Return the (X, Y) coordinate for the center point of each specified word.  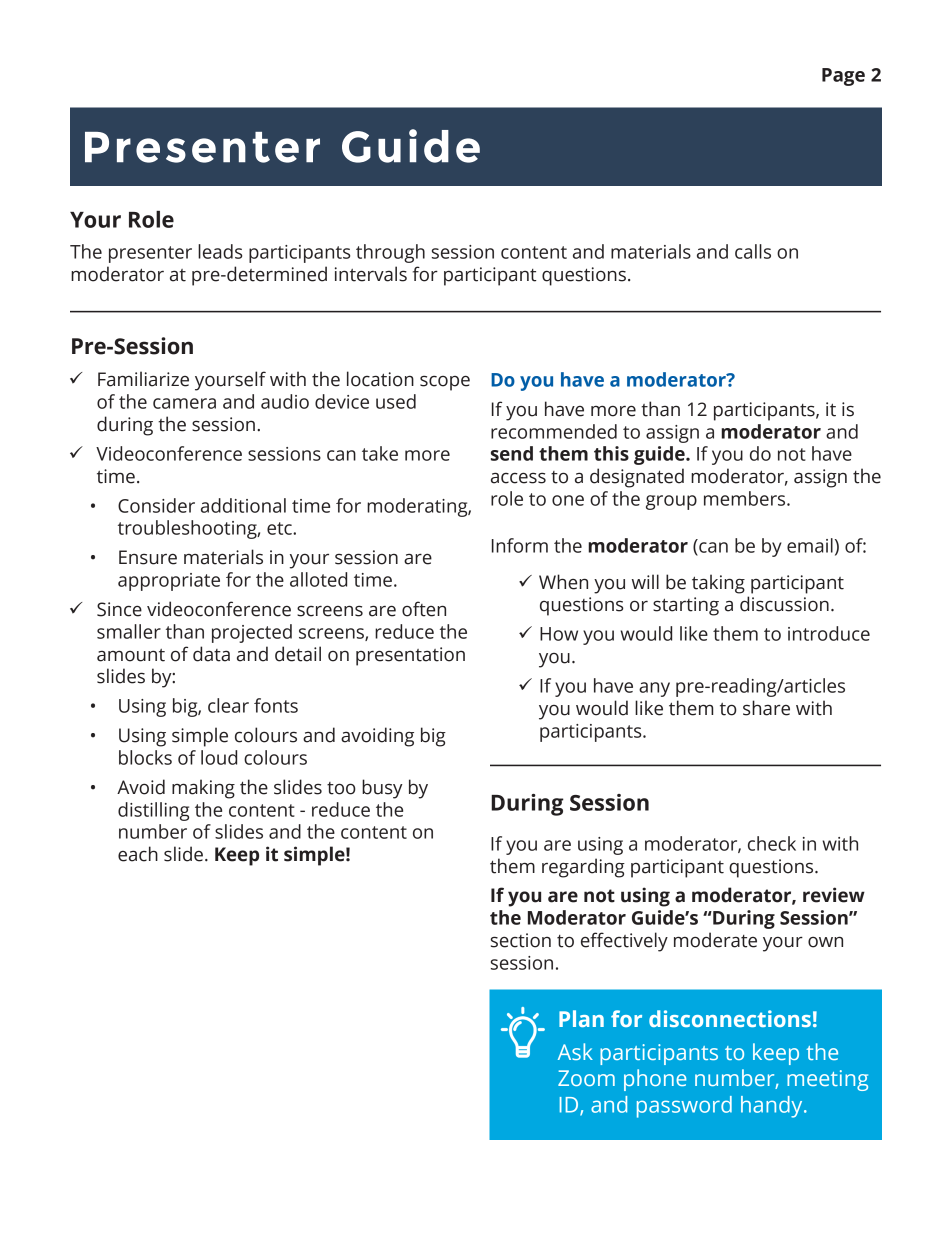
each (138, 854)
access (518, 478)
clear (228, 705)
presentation (410, 656)
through (390, 253)
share (766, 708)
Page (843, 77)
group (671, 502)
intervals (371, 274)
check (772, 843)
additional (243, 505)
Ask (575, 1051)
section (521, 940)
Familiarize (143, 379)
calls (753, 251)
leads (220, 251)
